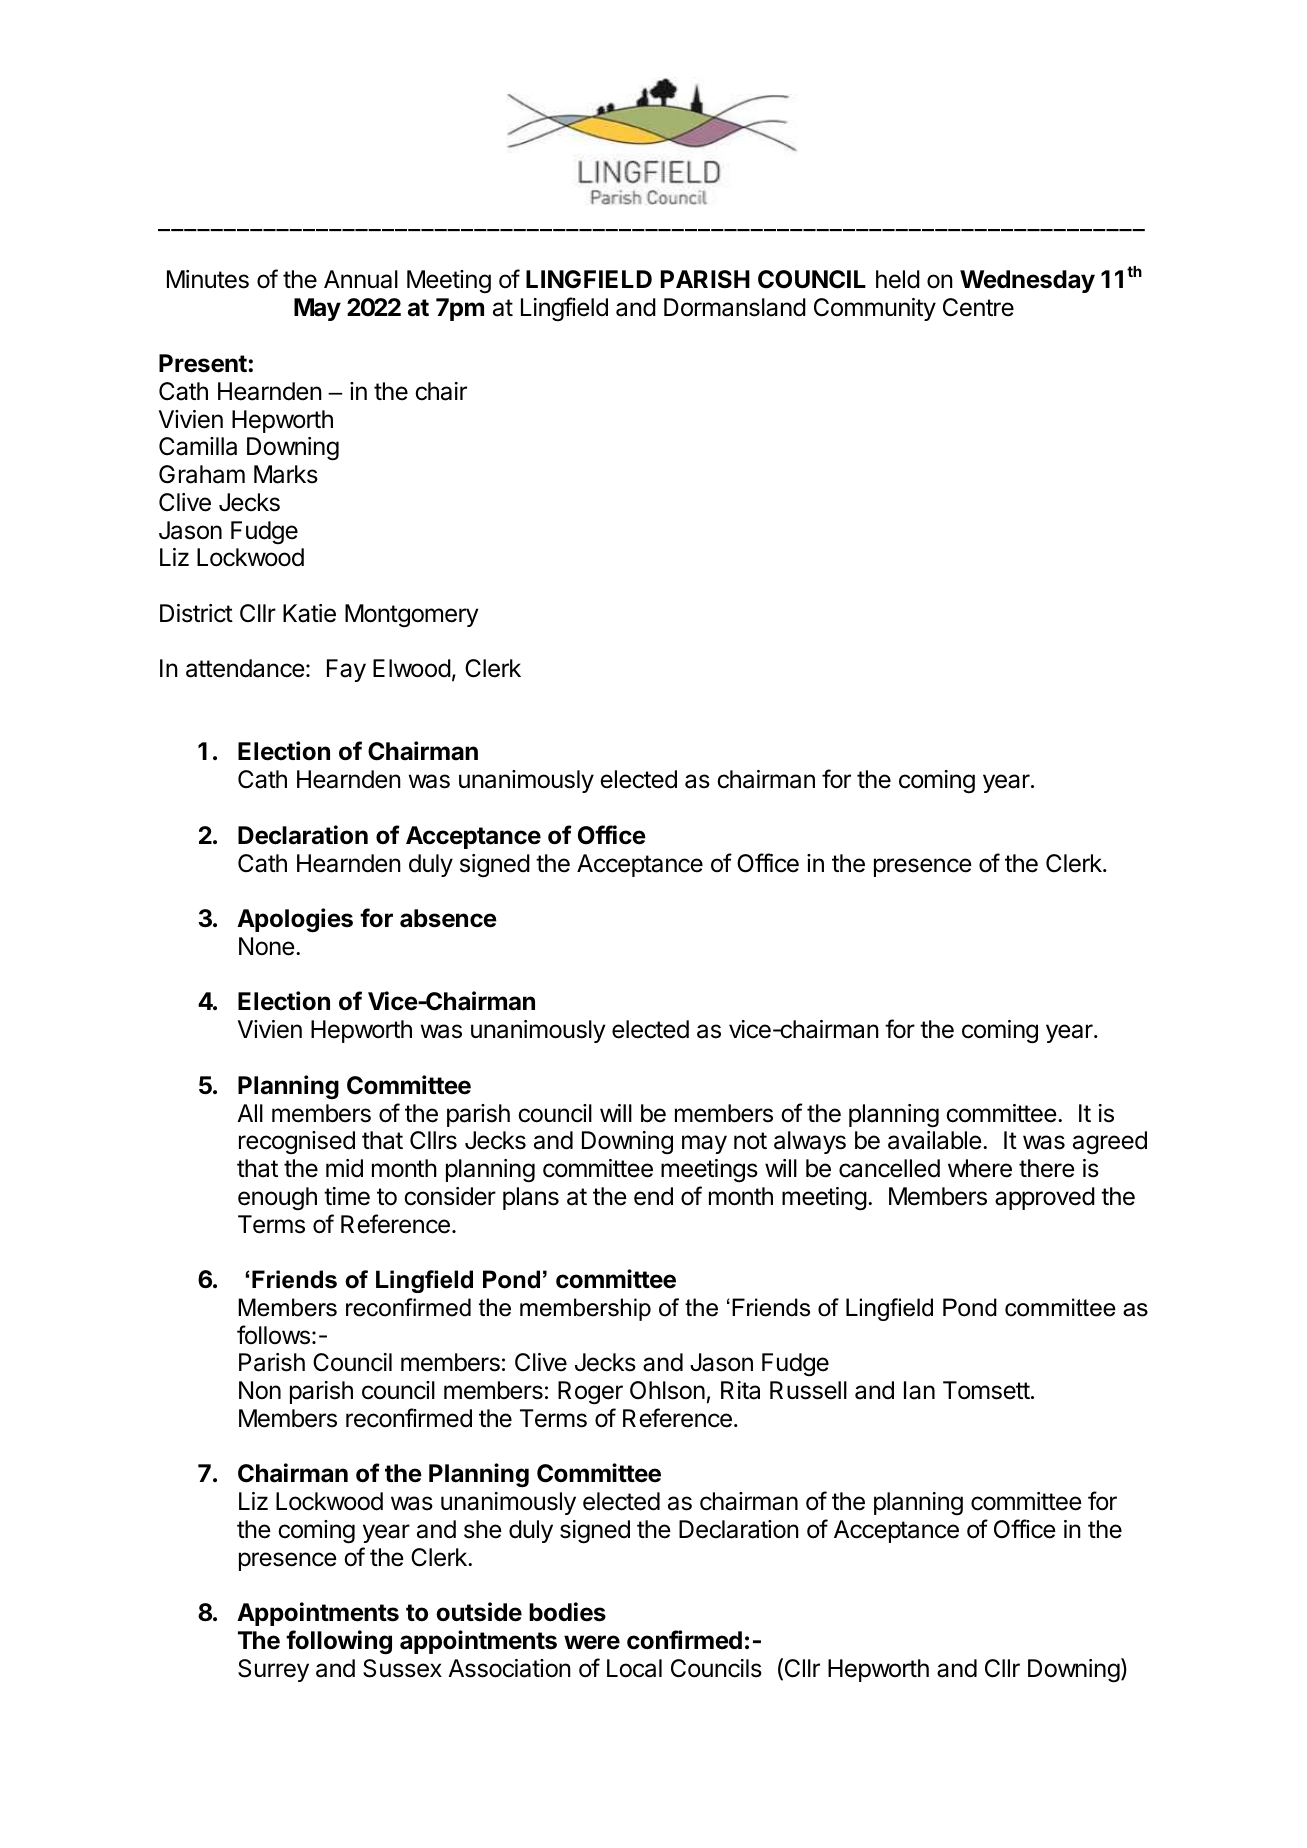 The height and width of the screenshot is (1848, 1307). What do you see at coordinates (875, 309) in the screenshot?
I see `Community` at bounding box center [875, 309].
